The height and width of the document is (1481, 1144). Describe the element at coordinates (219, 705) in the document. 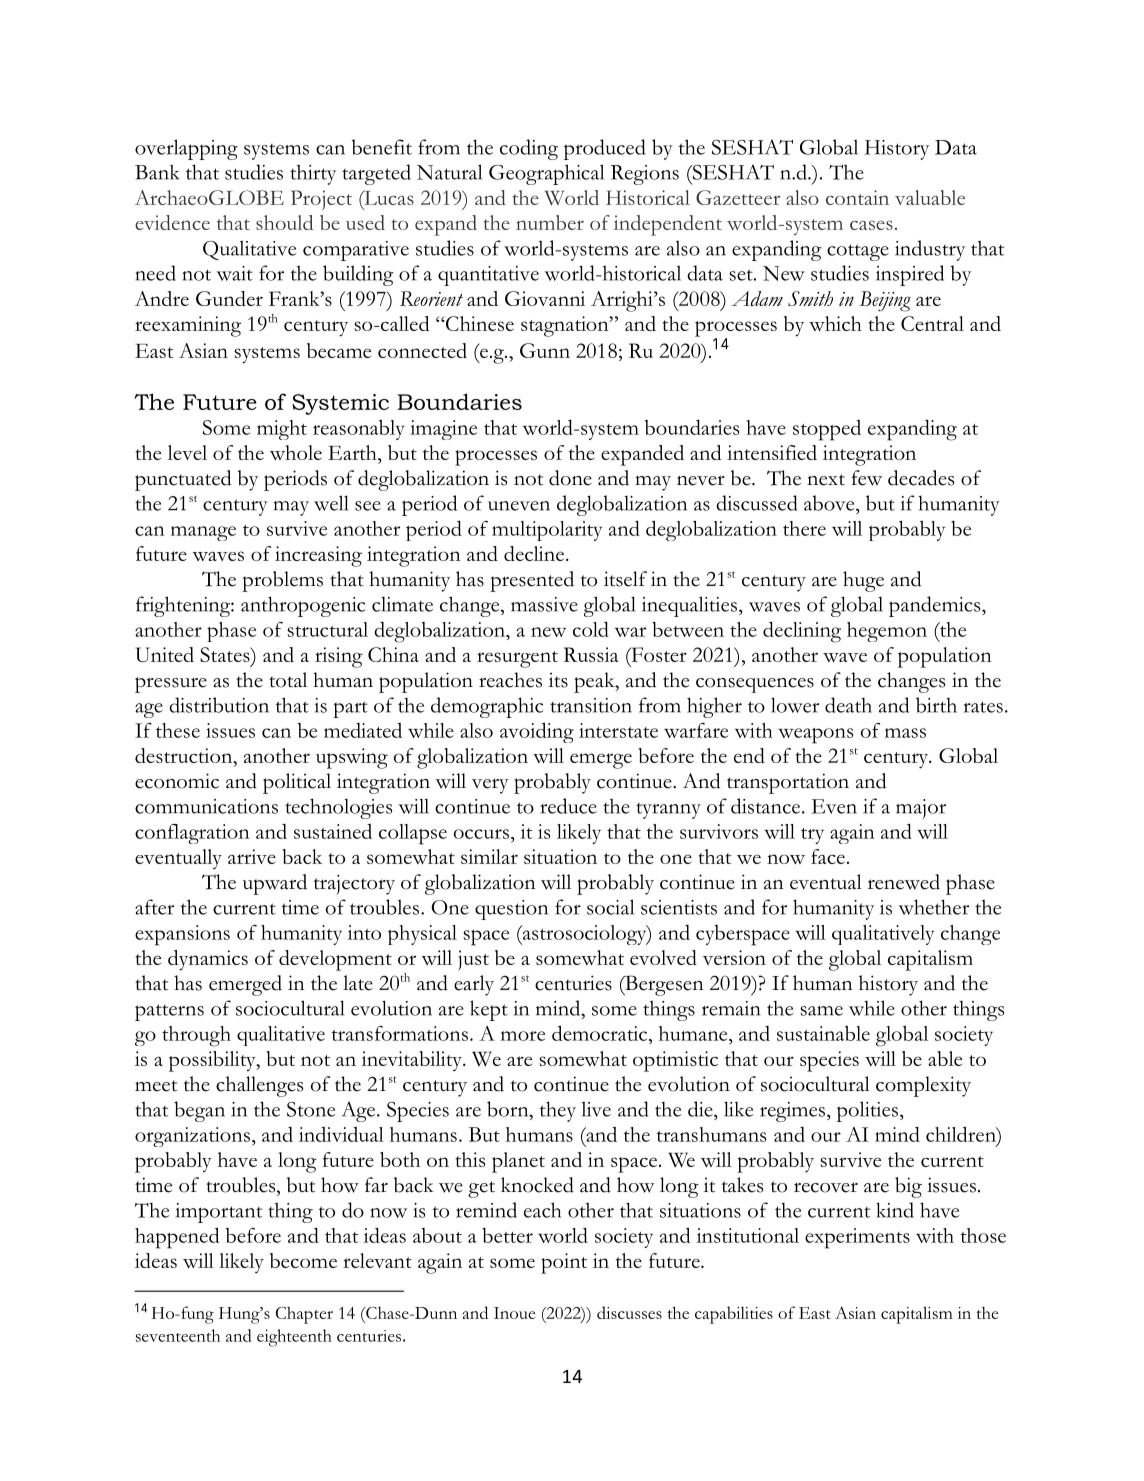

I see `distribution` at that location.
